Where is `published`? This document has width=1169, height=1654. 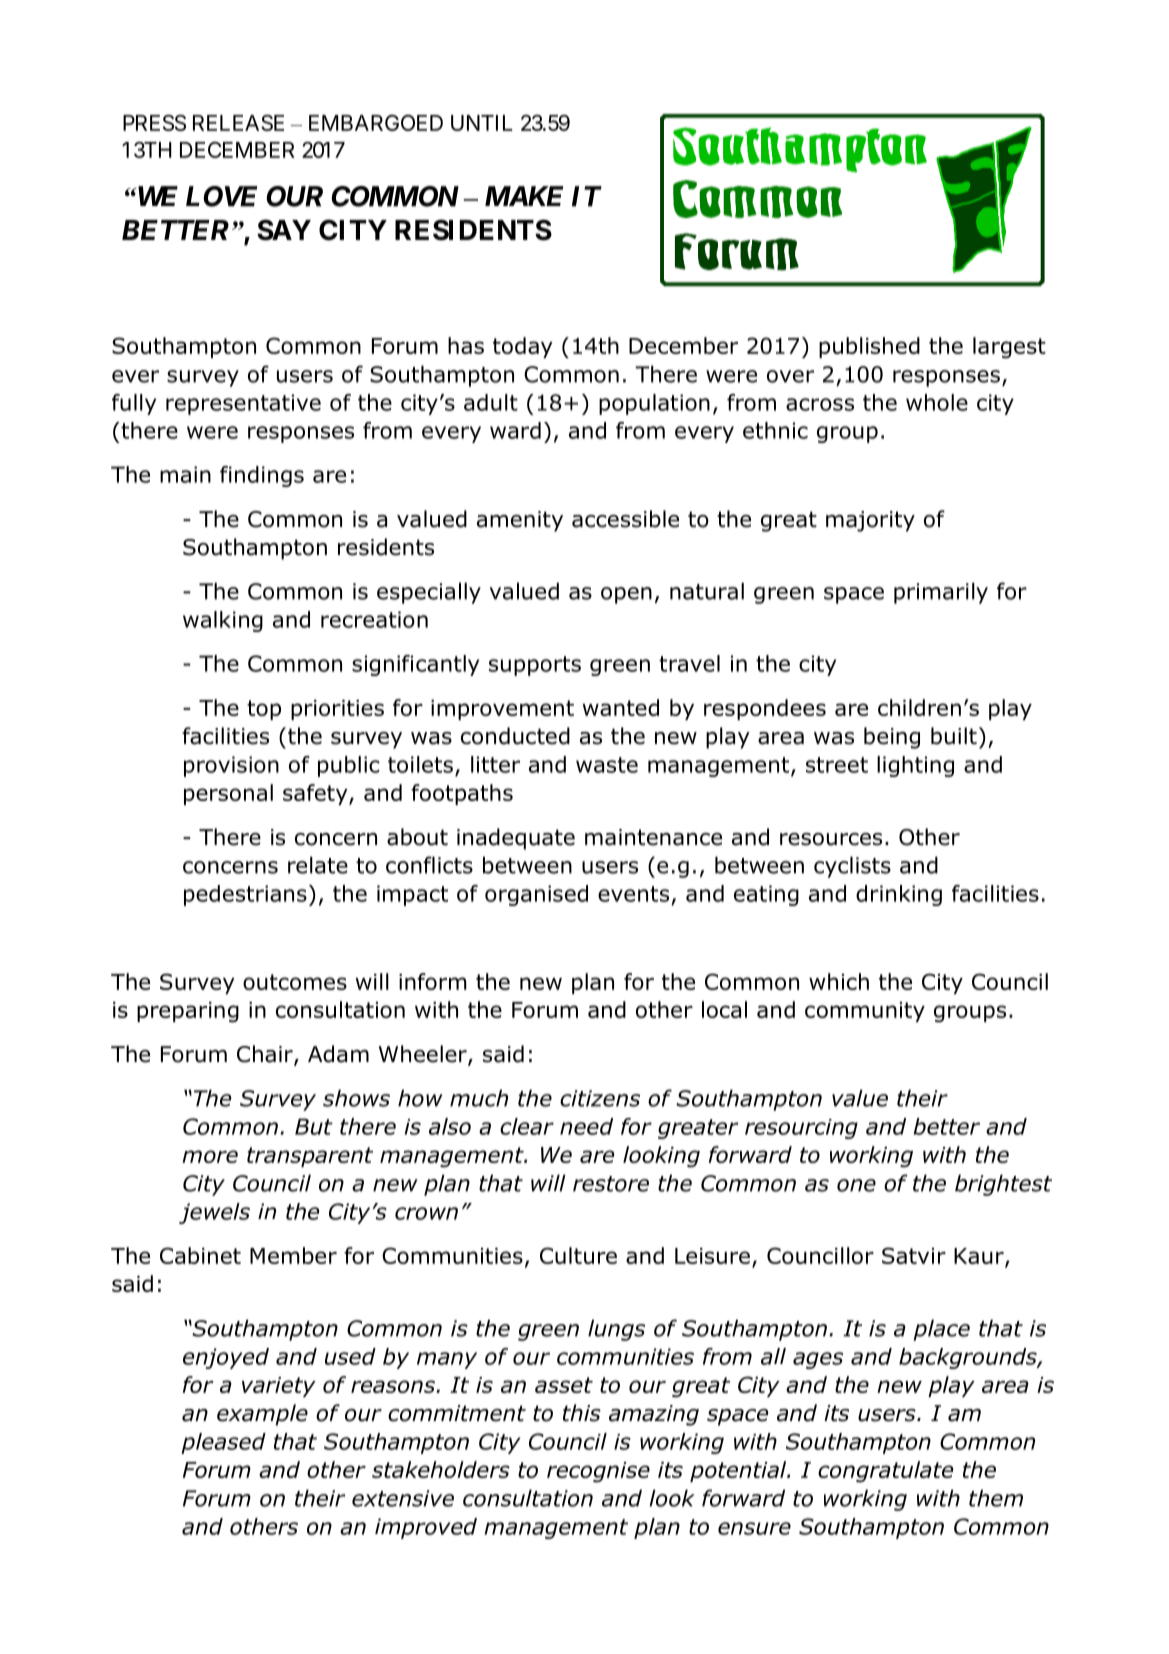 published is located at coordinates (869, 347).
